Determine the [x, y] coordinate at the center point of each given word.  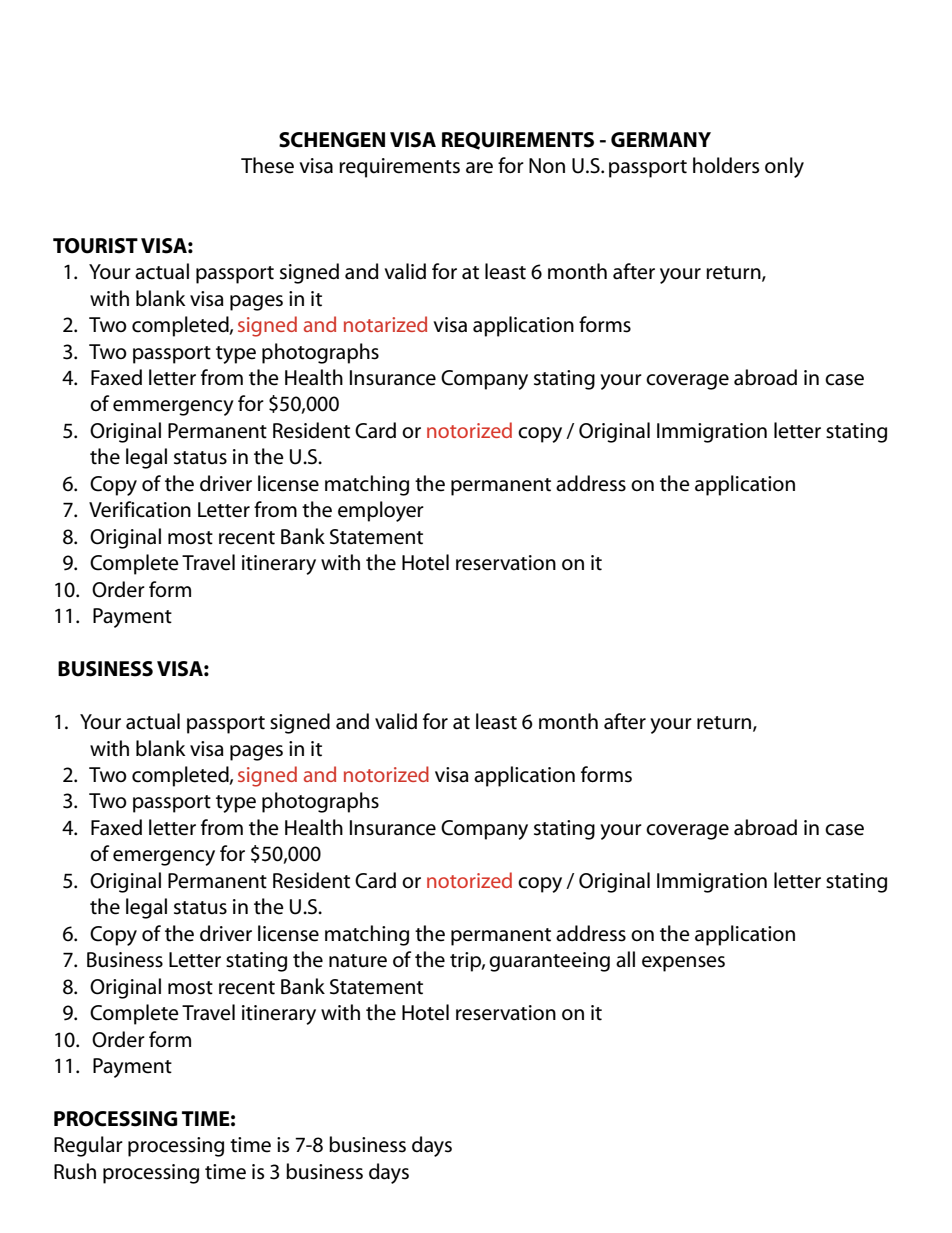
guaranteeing [549, 962]
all [625, 959]
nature [358, 961]
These [267, 165]
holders [726, 165]
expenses [683, 964]
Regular [88, 1146]
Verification [140, 509]
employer [381, 511]
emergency [164, 858]
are [479, 168]
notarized [385, 324]
